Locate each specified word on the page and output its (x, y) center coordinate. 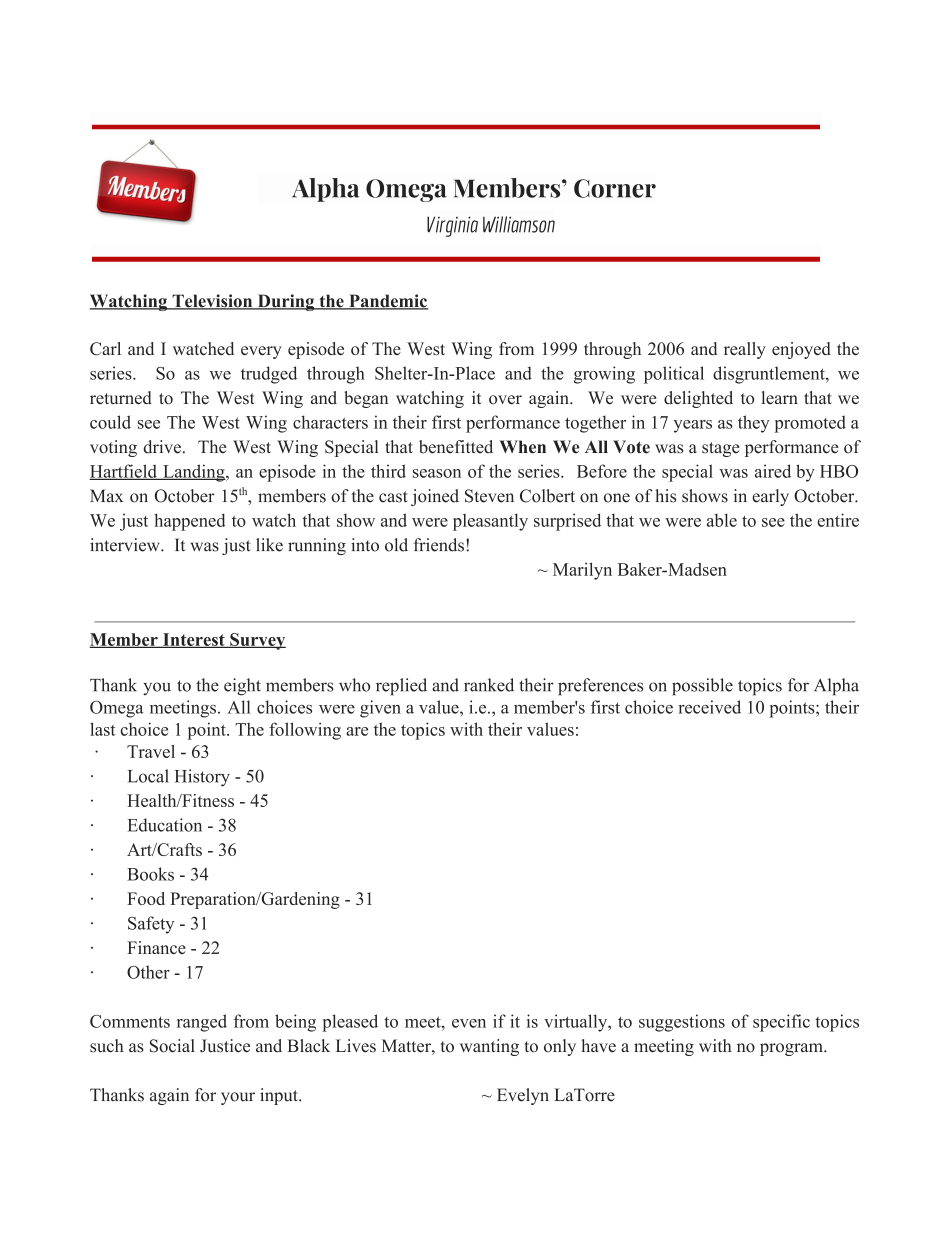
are (357, 731)
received (709, 707)
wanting (489, 1047)
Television (212, 302)
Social (172, 1046)
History (202, 778)
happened (190, 522)
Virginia (452, 226)
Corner (615, 188)
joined (435, 497)
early (770, 497)
